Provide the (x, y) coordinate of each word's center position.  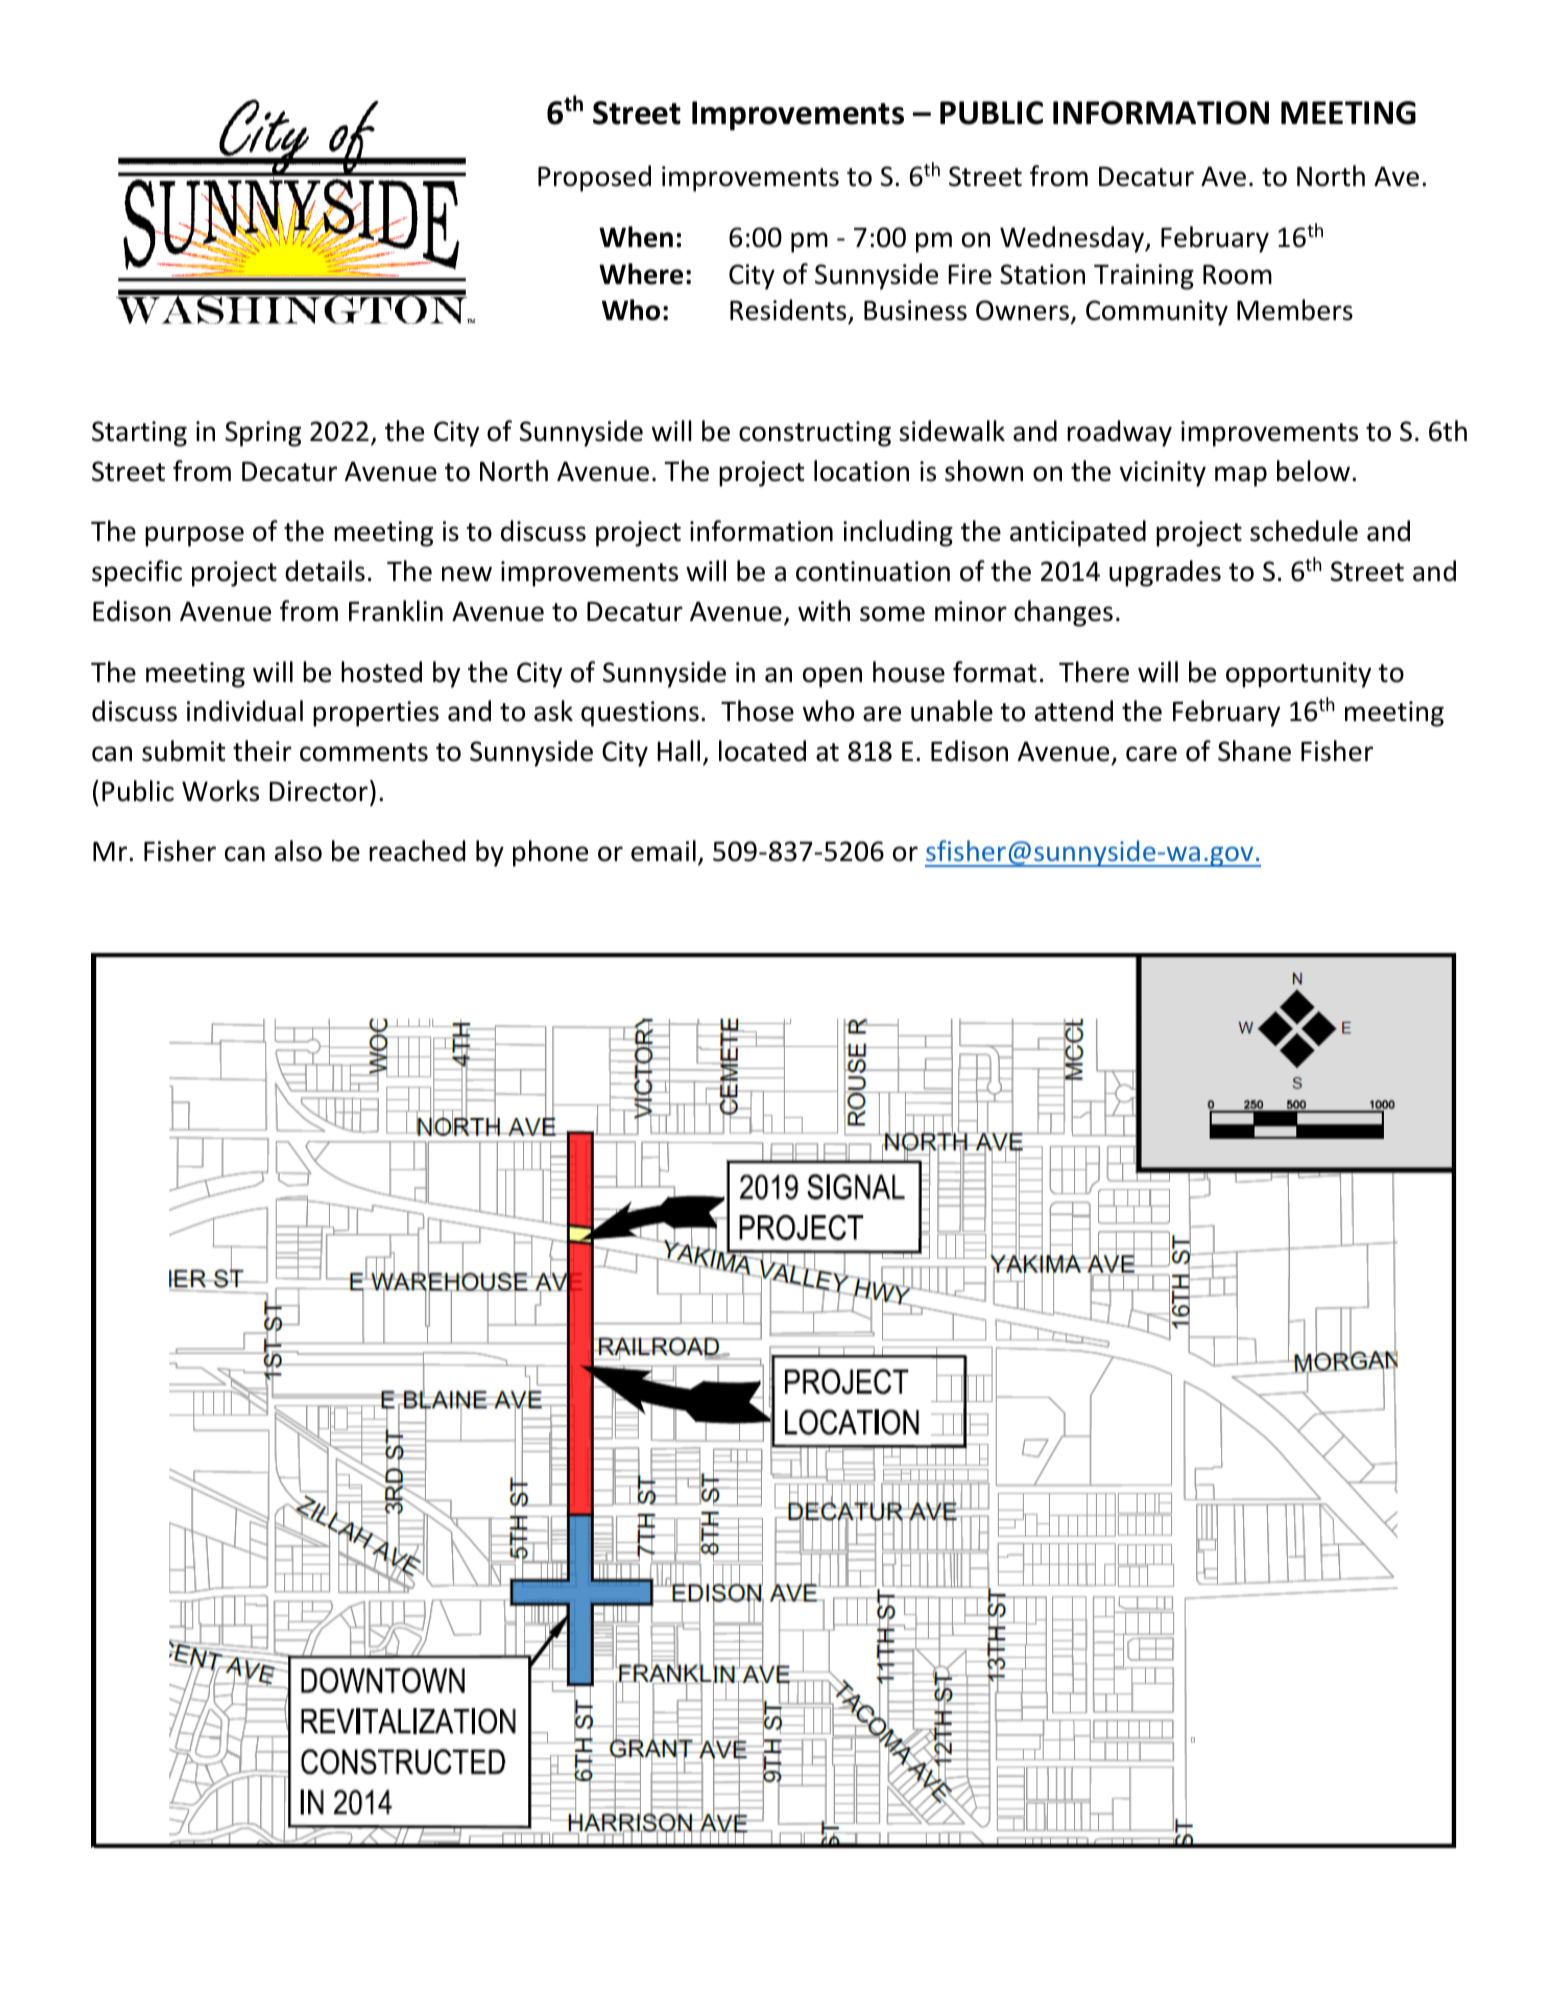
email (663, 851)
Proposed (594, 178)
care (1151, 754)
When (636, 237)
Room (1237, 275)
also (298, 851)
